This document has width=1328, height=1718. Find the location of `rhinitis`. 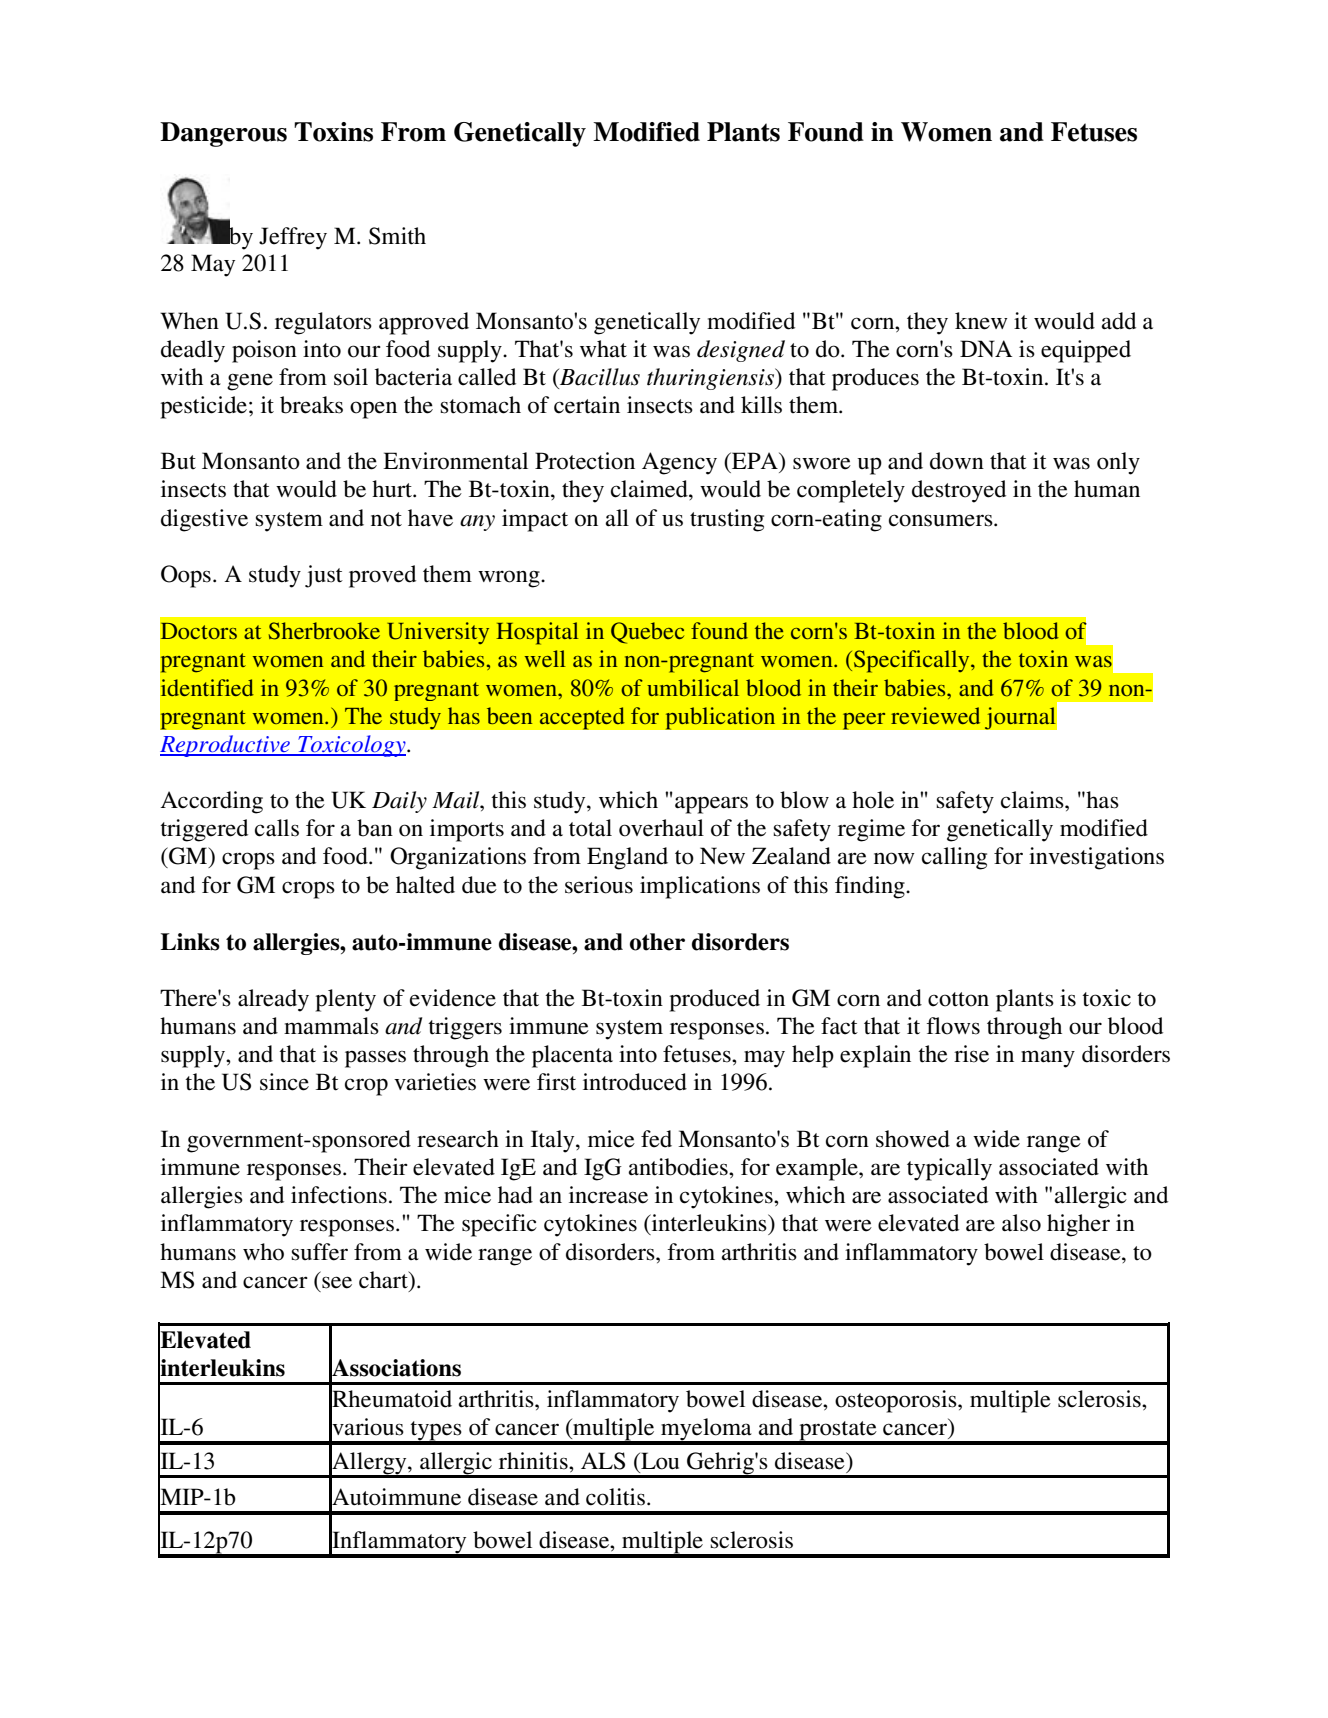

rhinitis is located at coordinates (534, 1461).
